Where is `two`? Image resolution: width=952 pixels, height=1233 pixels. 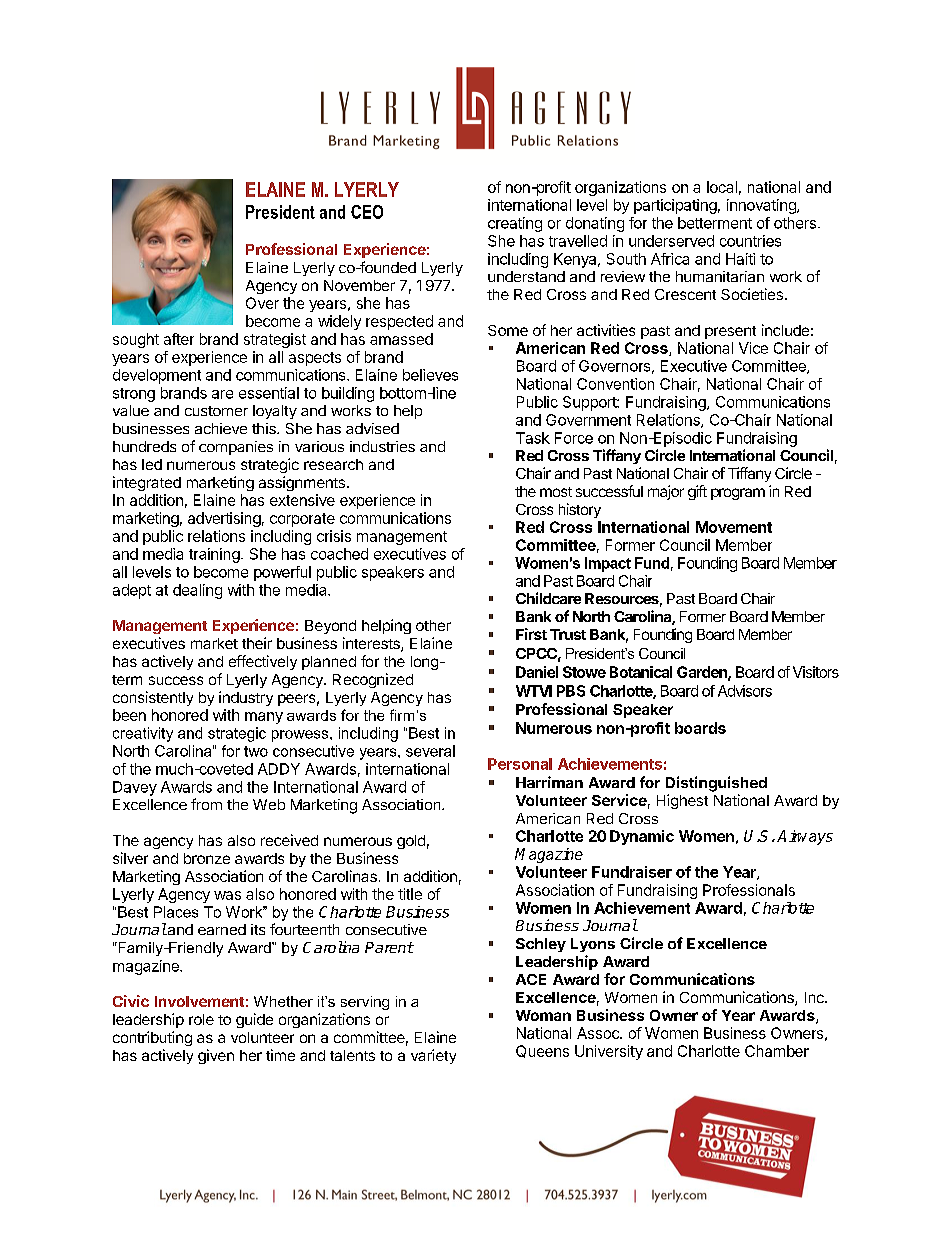 two is located at coordinates (256, 751).
